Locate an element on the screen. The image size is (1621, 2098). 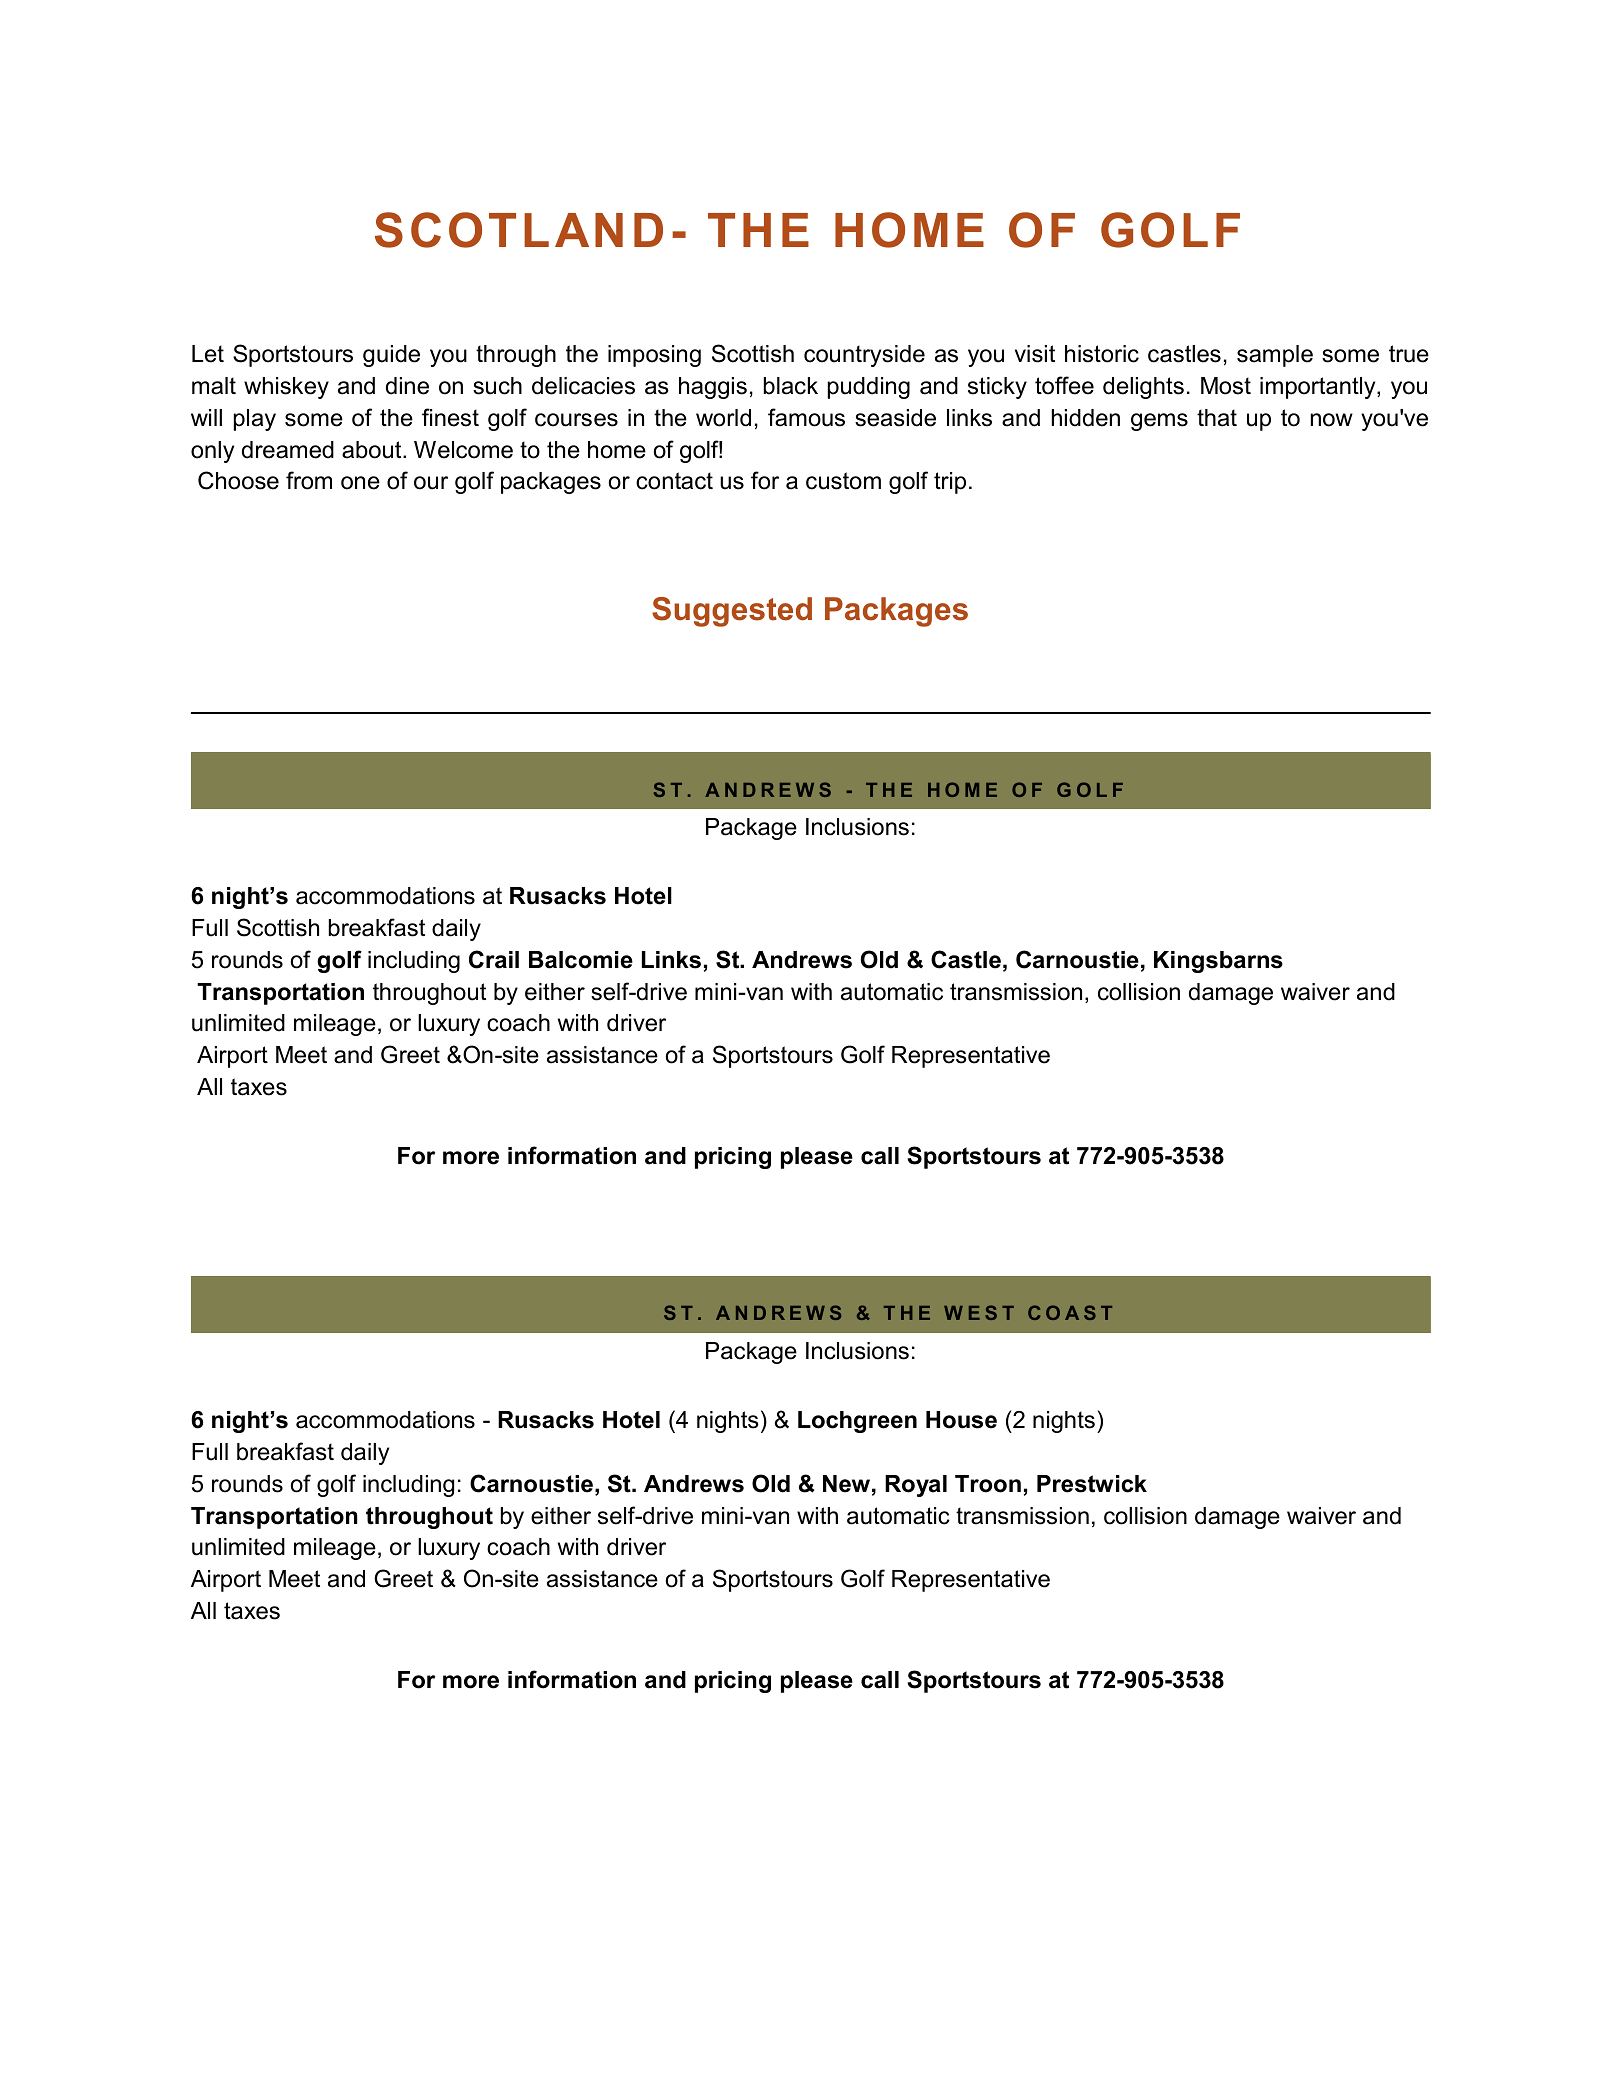
Suggested is located at coordinates (732, 612).
